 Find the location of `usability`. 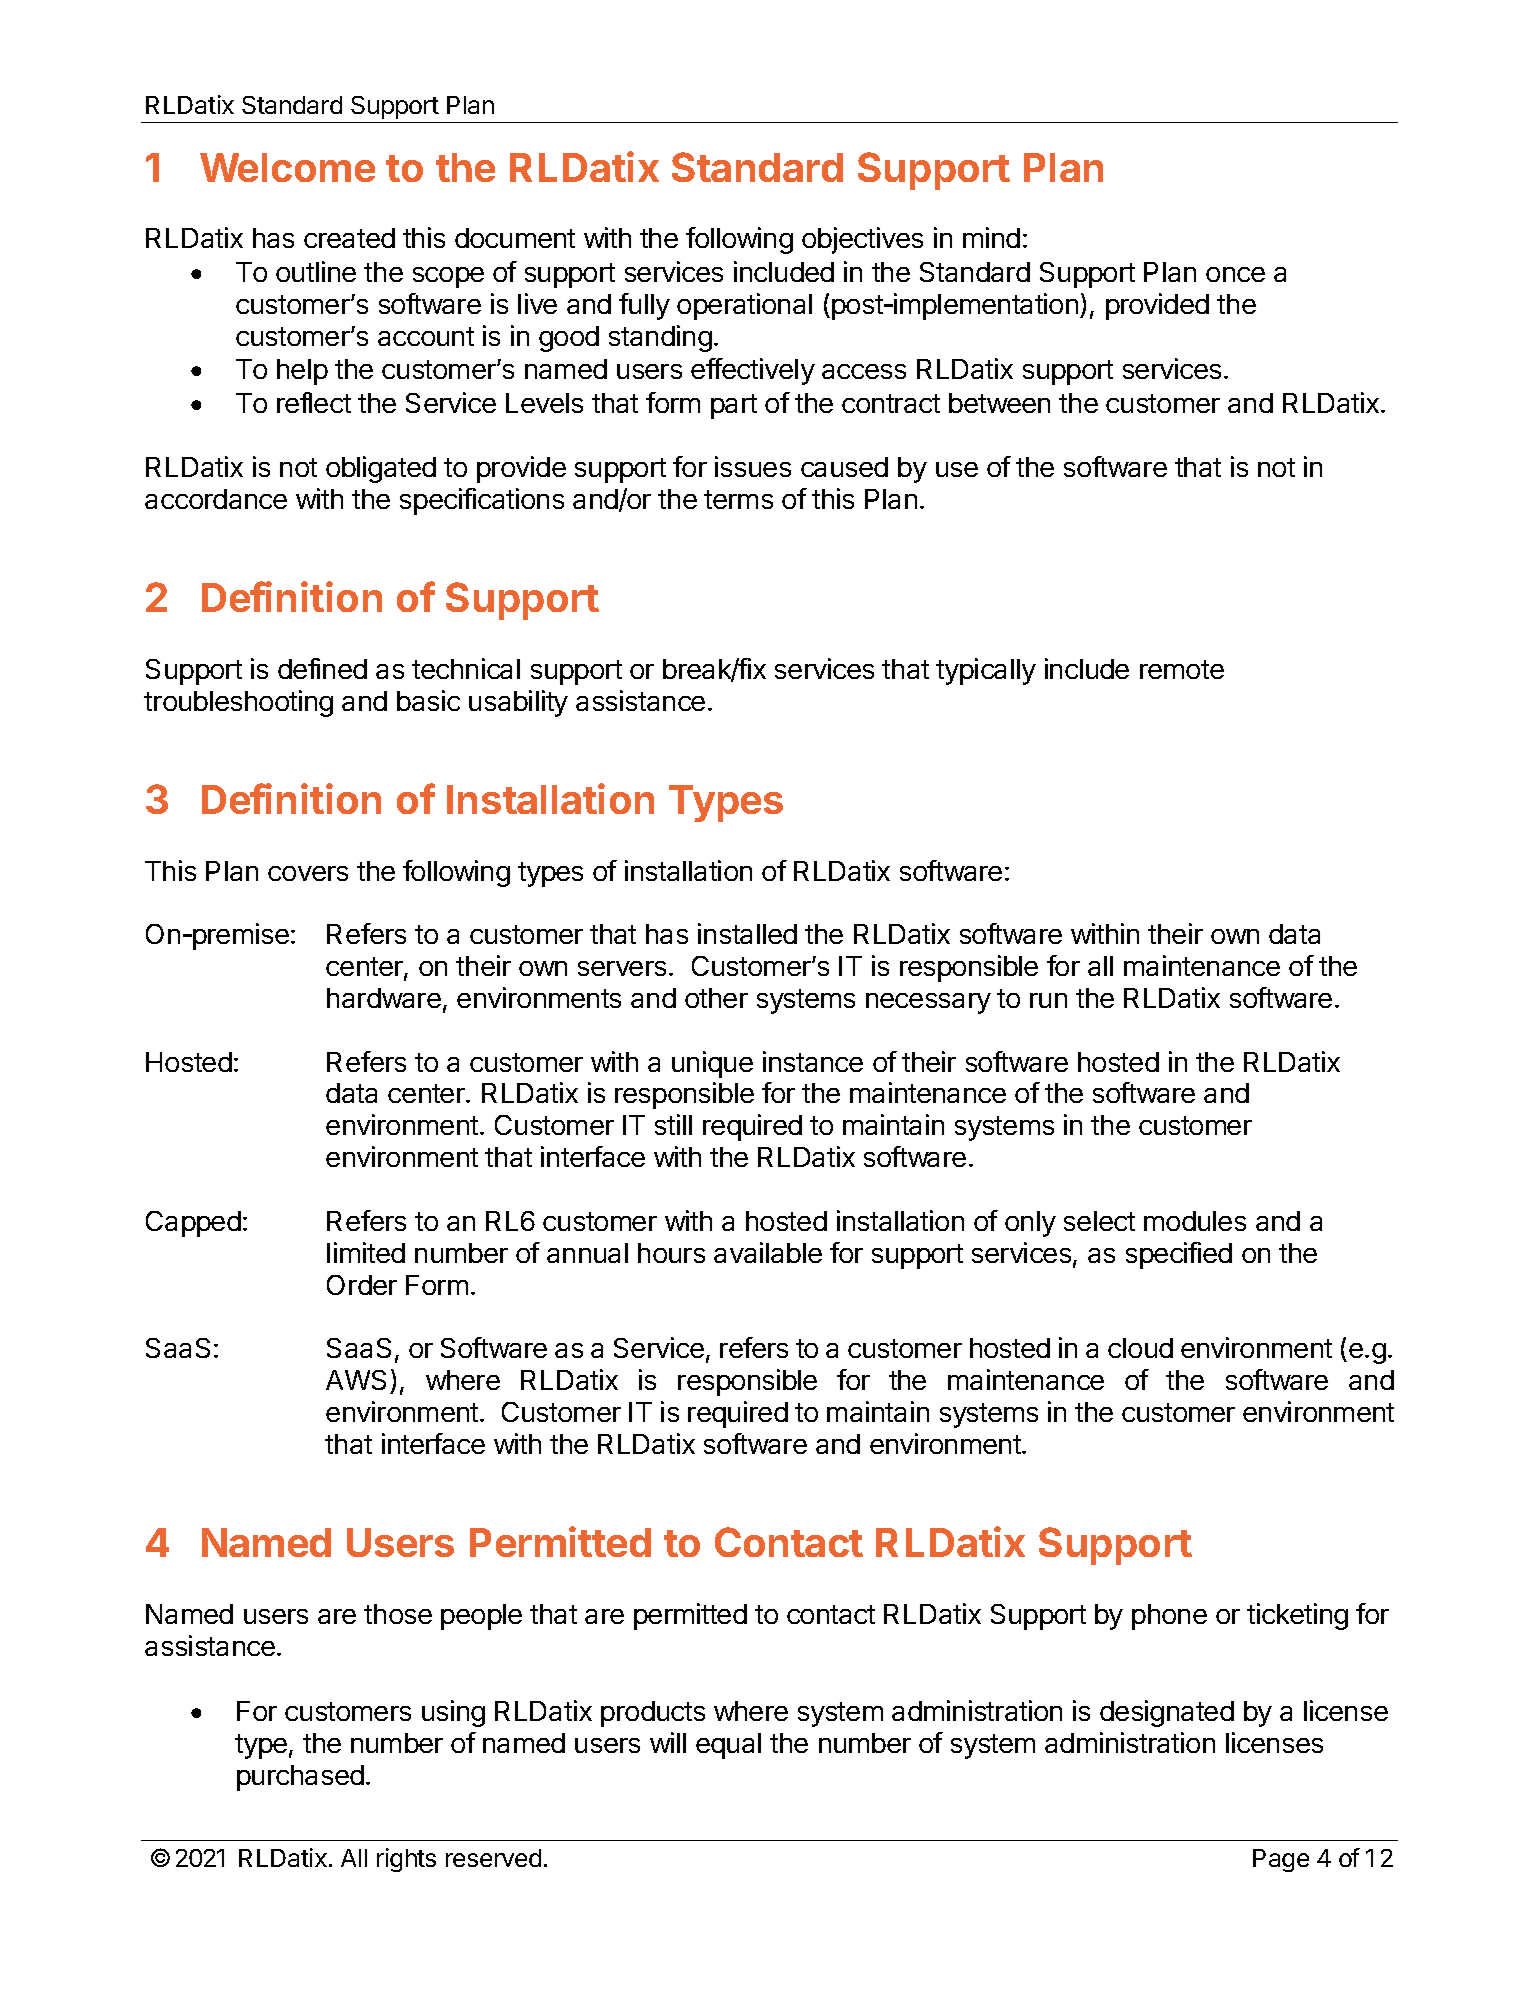

usability is located at coordinates (518, 703).
